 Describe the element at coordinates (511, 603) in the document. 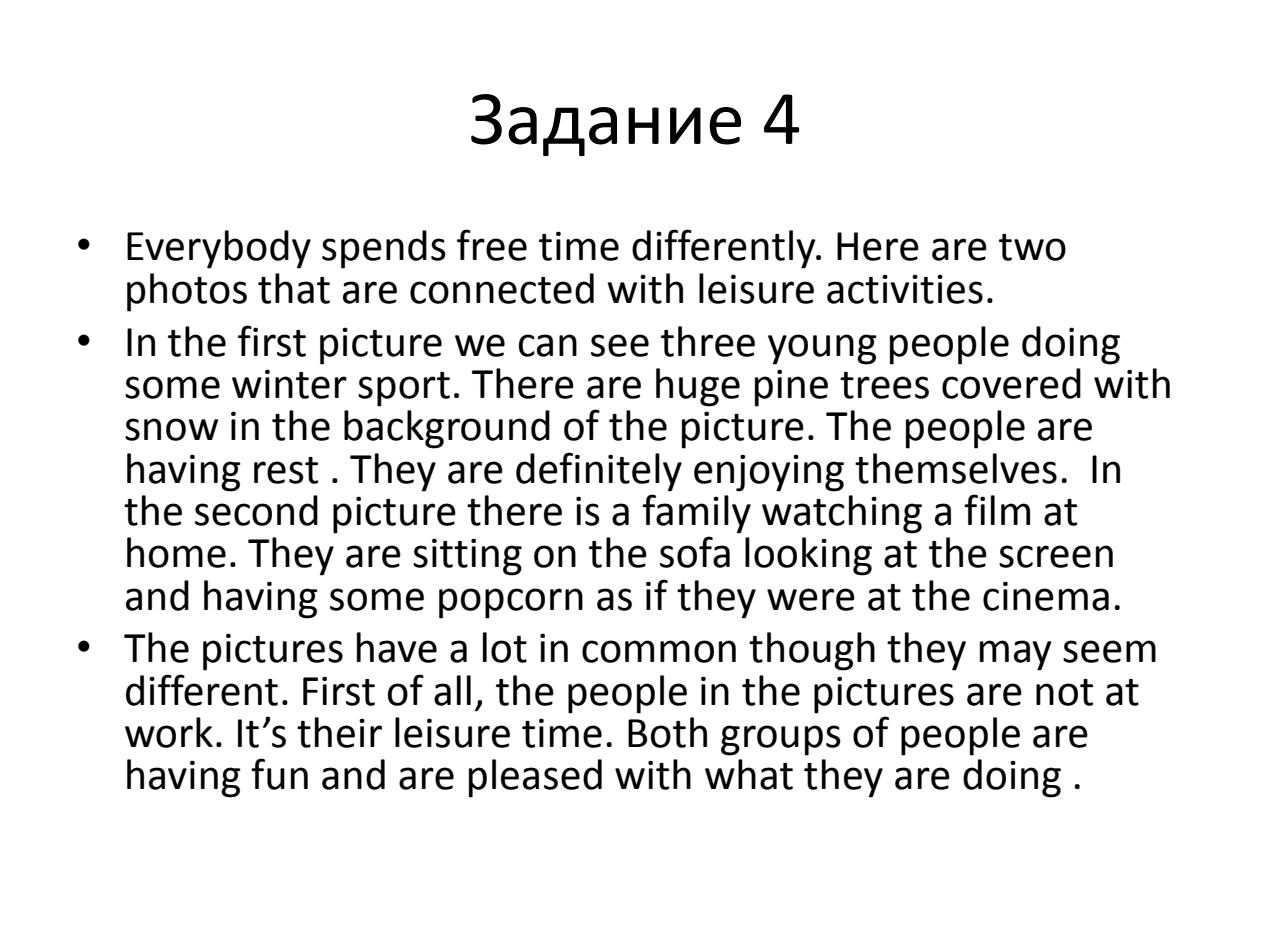

I see `popcorn` at that location.
